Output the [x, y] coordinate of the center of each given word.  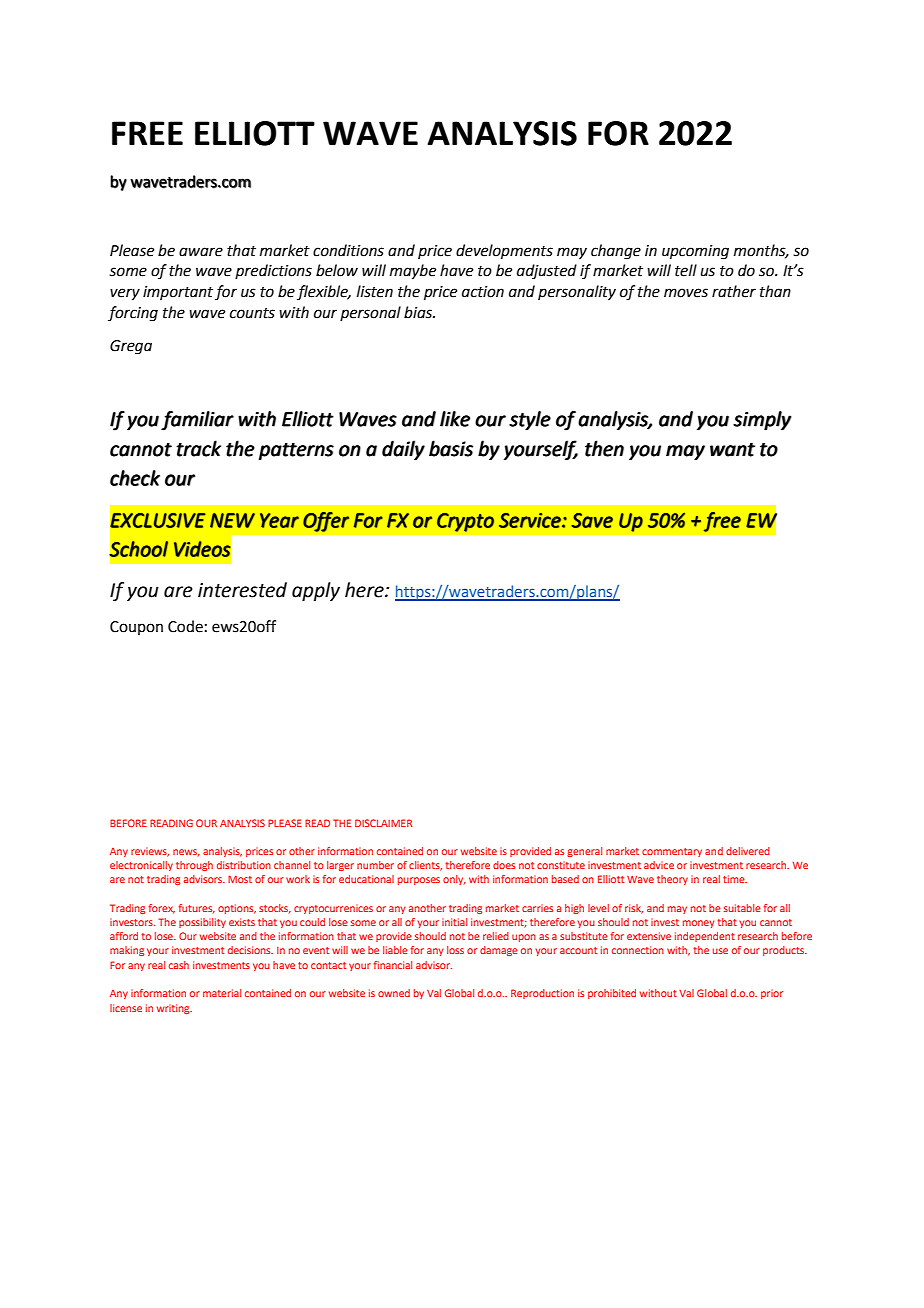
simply [762, 421]
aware [201, 252]
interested [242, 590]
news [186, 853]
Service [531, 520]
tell [686, 270]
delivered [748, 851]
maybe [413, 272]
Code [185, 626]
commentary [672, 852]
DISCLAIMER [383, 823]
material [222, 993]
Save [592, 520]
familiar [197, 421]
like [455, 419]
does [504, 865]
